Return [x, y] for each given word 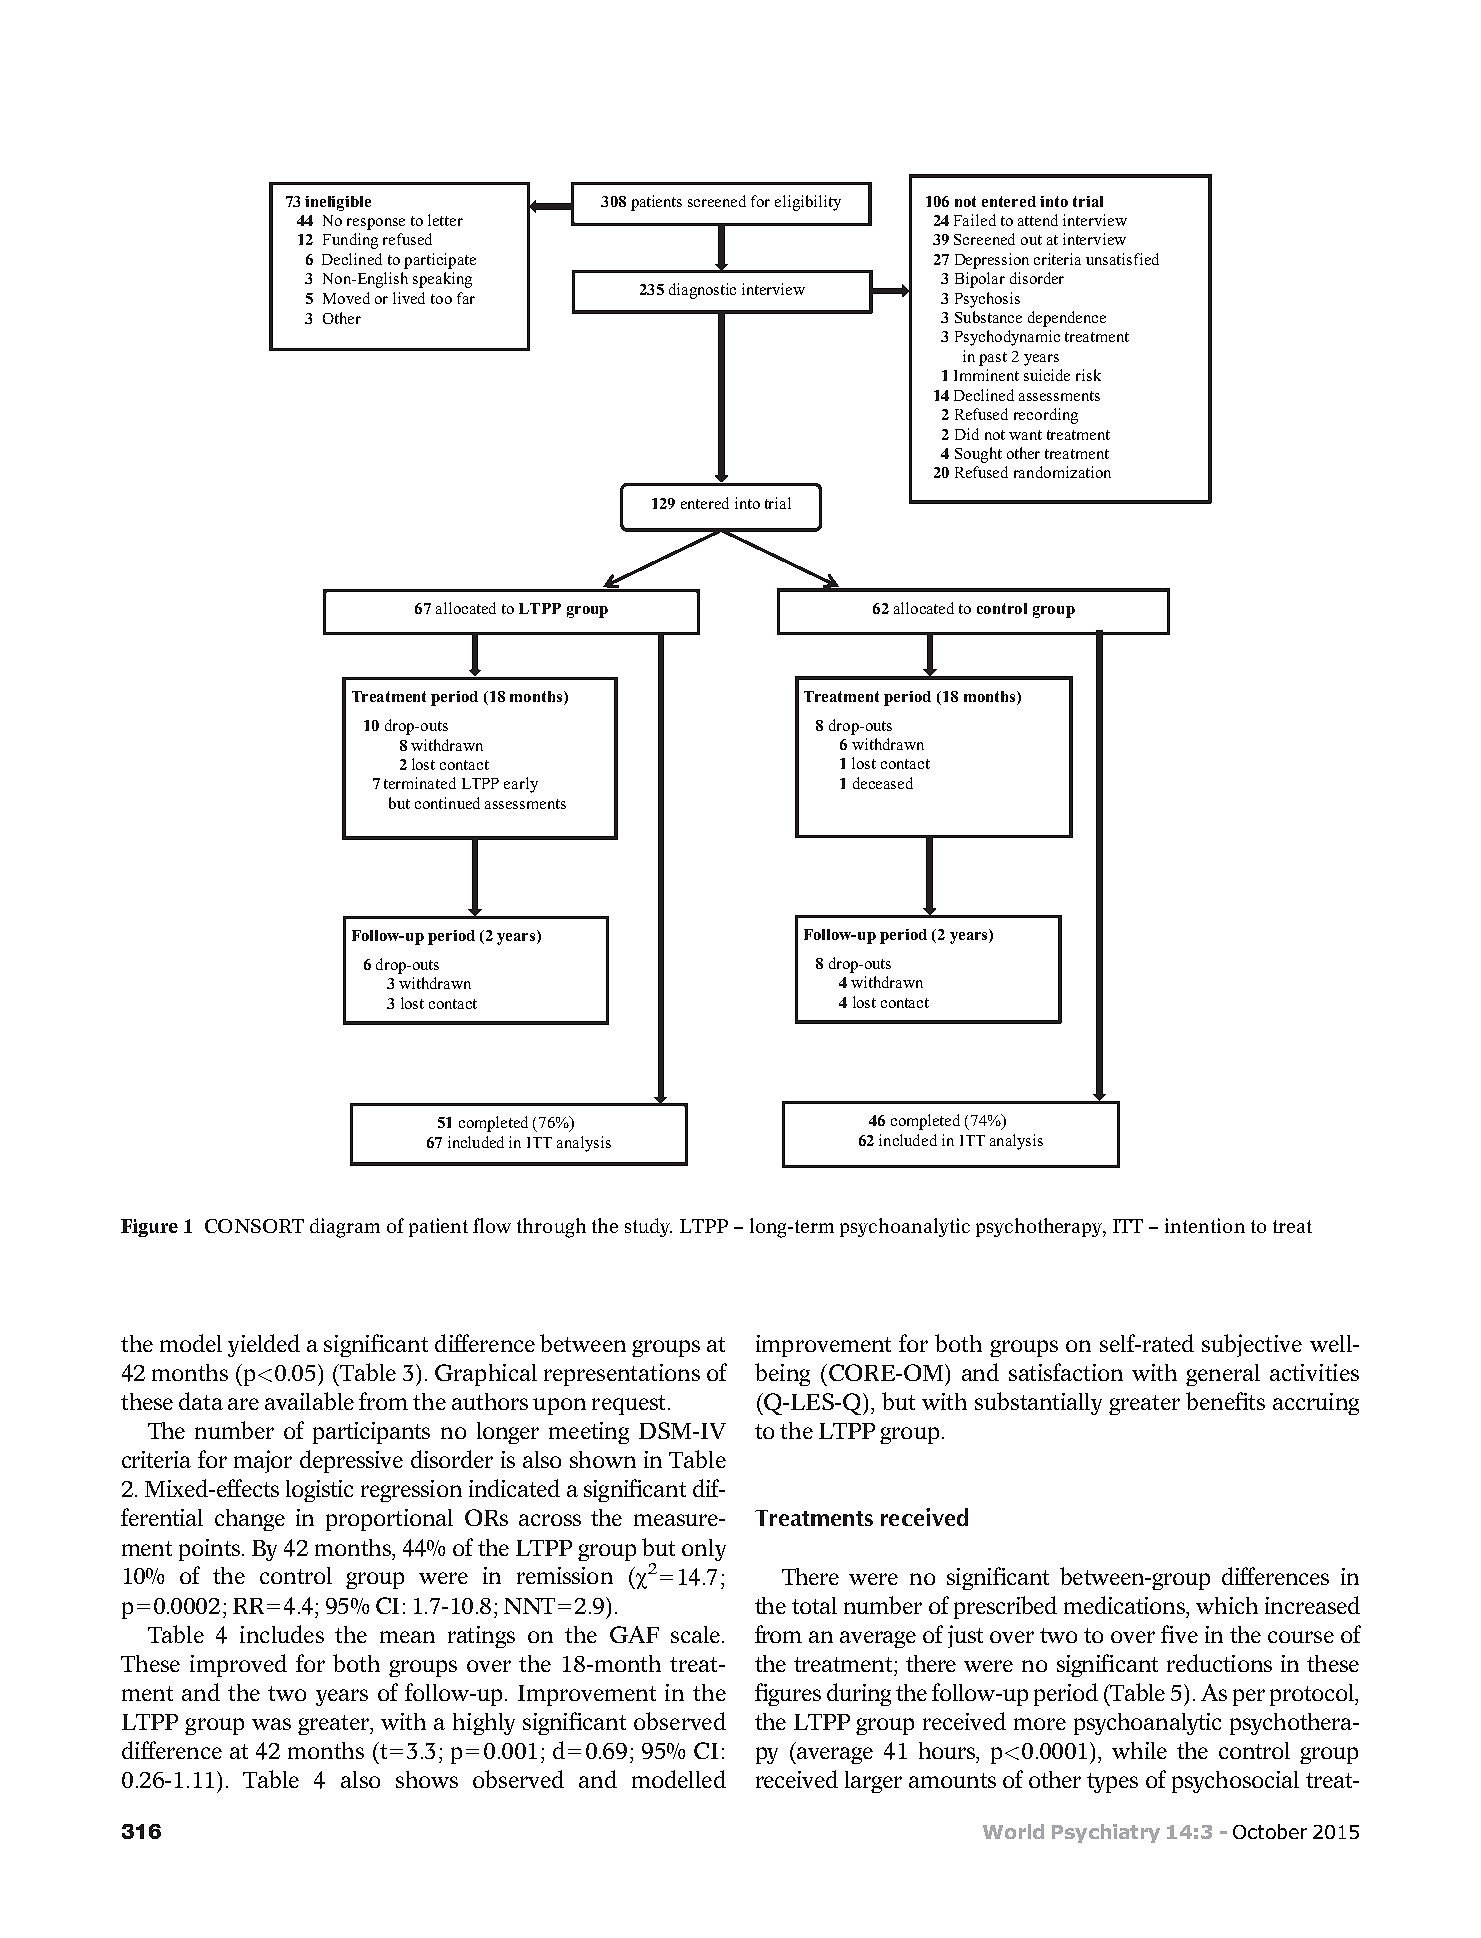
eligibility [808, 203]
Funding [350, 241]
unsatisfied [1122, 259]
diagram [345, 1228]
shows [427, 1779]
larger [873, 1782]
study [648, 1227]
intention [1205, 1225]
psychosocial [1235, 1782]
